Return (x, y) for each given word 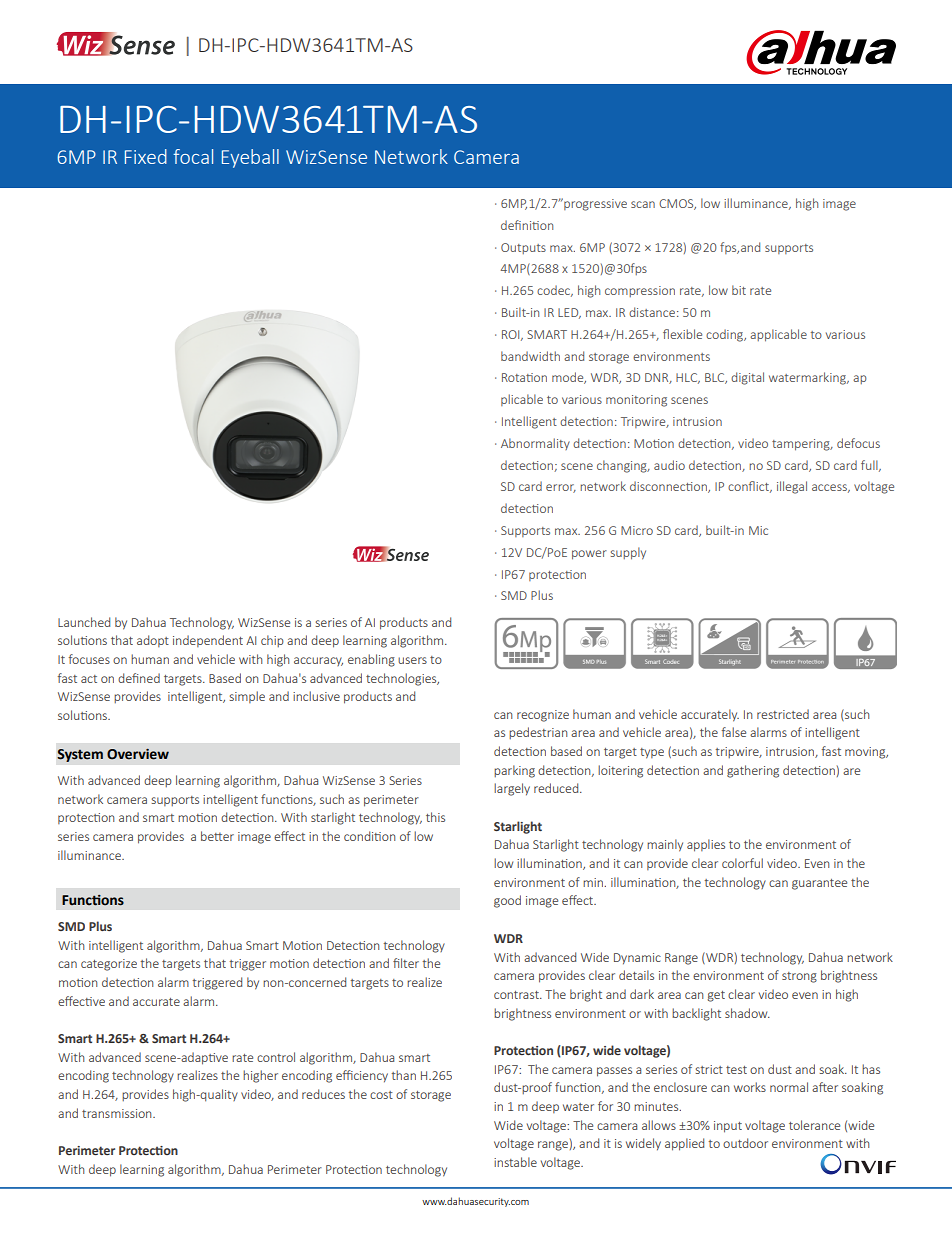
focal (193, 156)
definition (527, 225)
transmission (118, 1113)
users (412, 660)
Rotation (524, 377)
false (734, 732)
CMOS (677, 204)
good (507, 901)
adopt (153, 641)
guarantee (819, 884)
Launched (84, 622)
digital (747, 378)
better (217, 836)
